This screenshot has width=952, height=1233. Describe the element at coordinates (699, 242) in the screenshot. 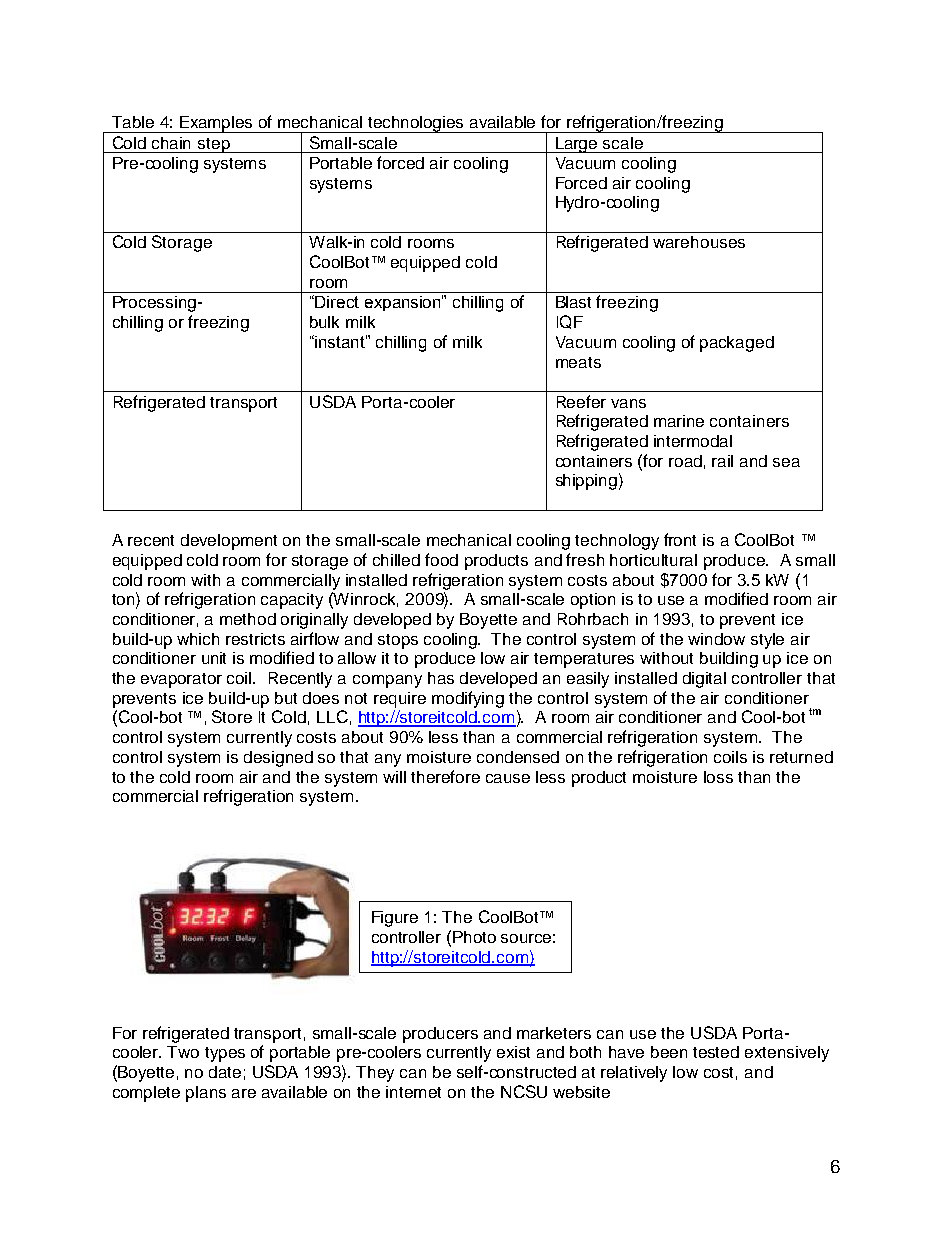

I see `warehouses` at that location.
